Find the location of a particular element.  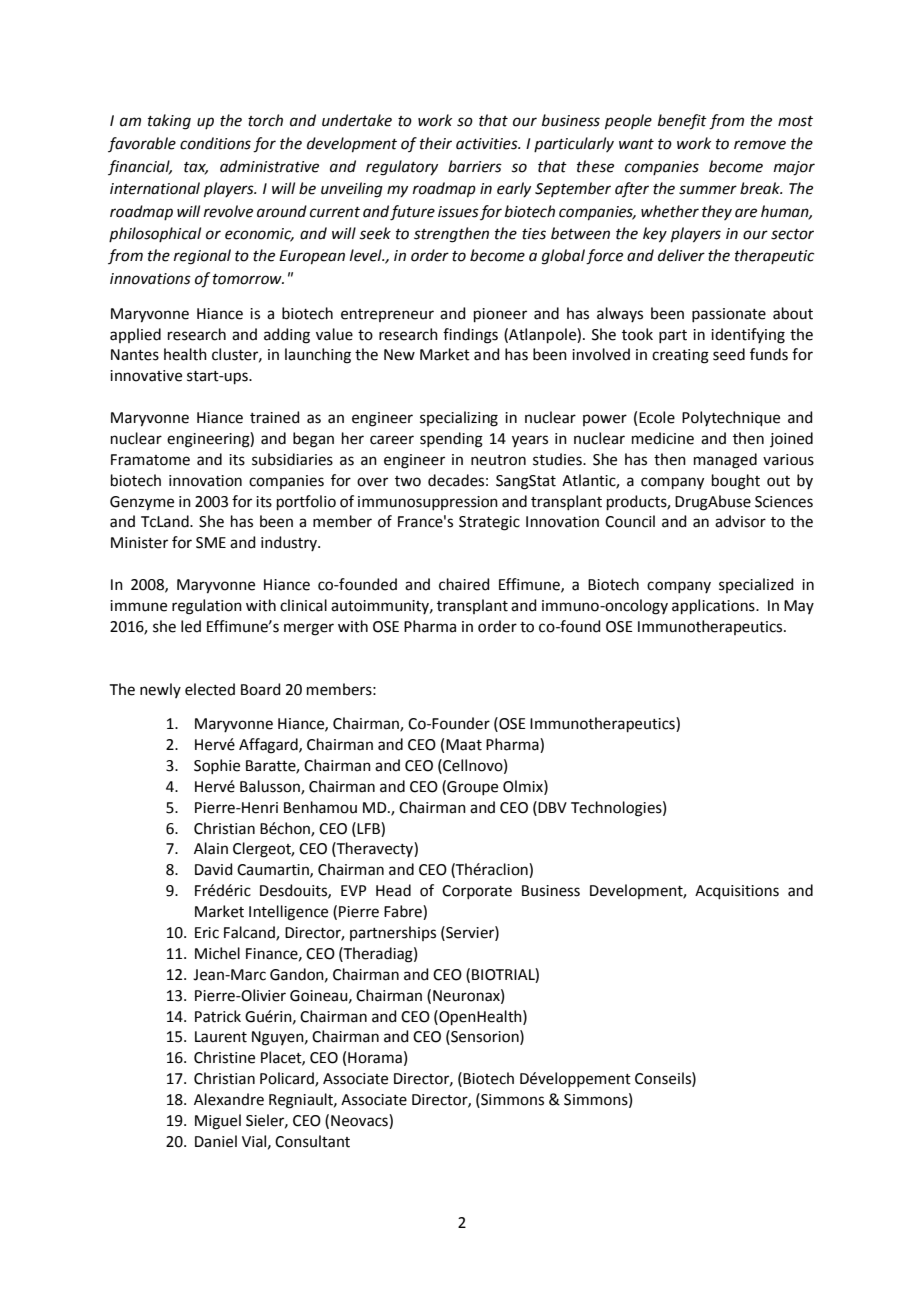

remove is located at coordinates (760, 145).
